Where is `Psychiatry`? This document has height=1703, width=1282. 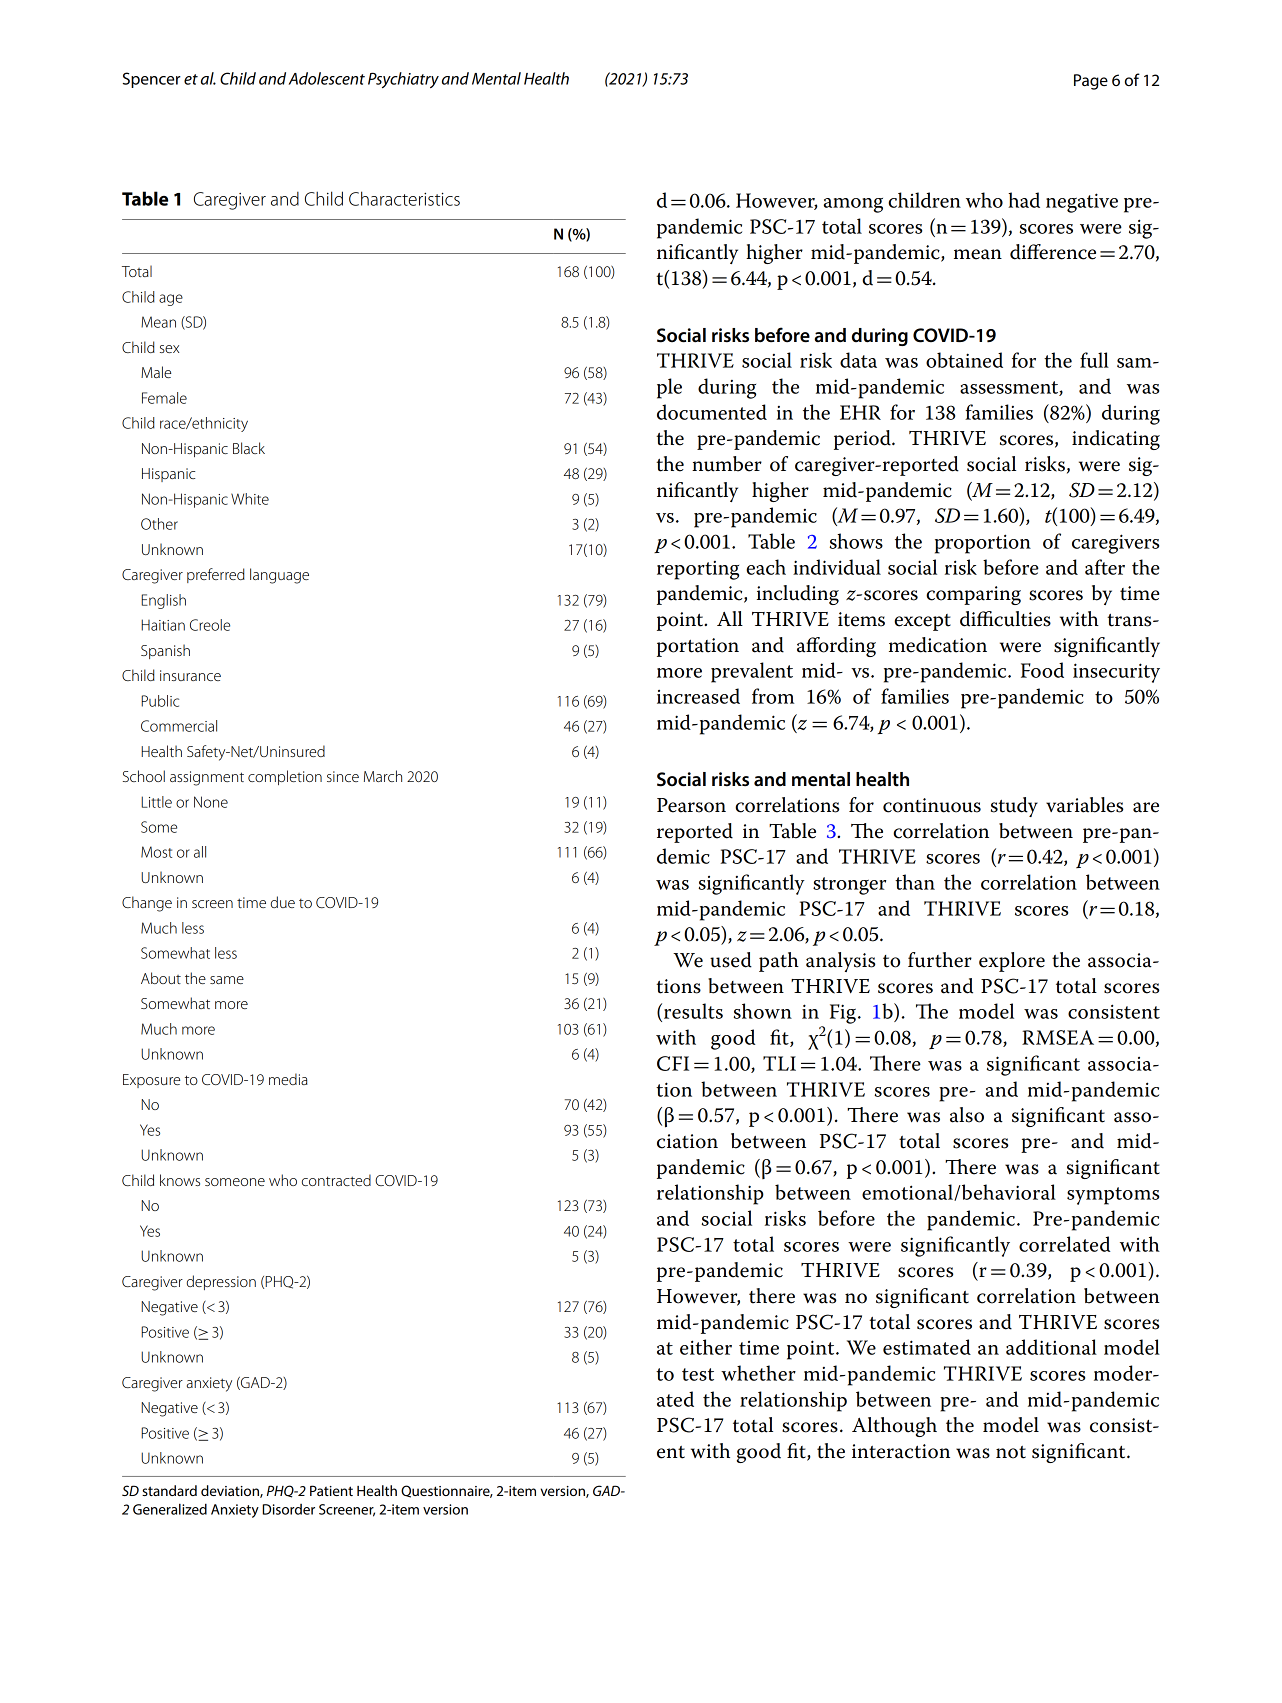 Psychiatry is located at coordinates (403, 80).
